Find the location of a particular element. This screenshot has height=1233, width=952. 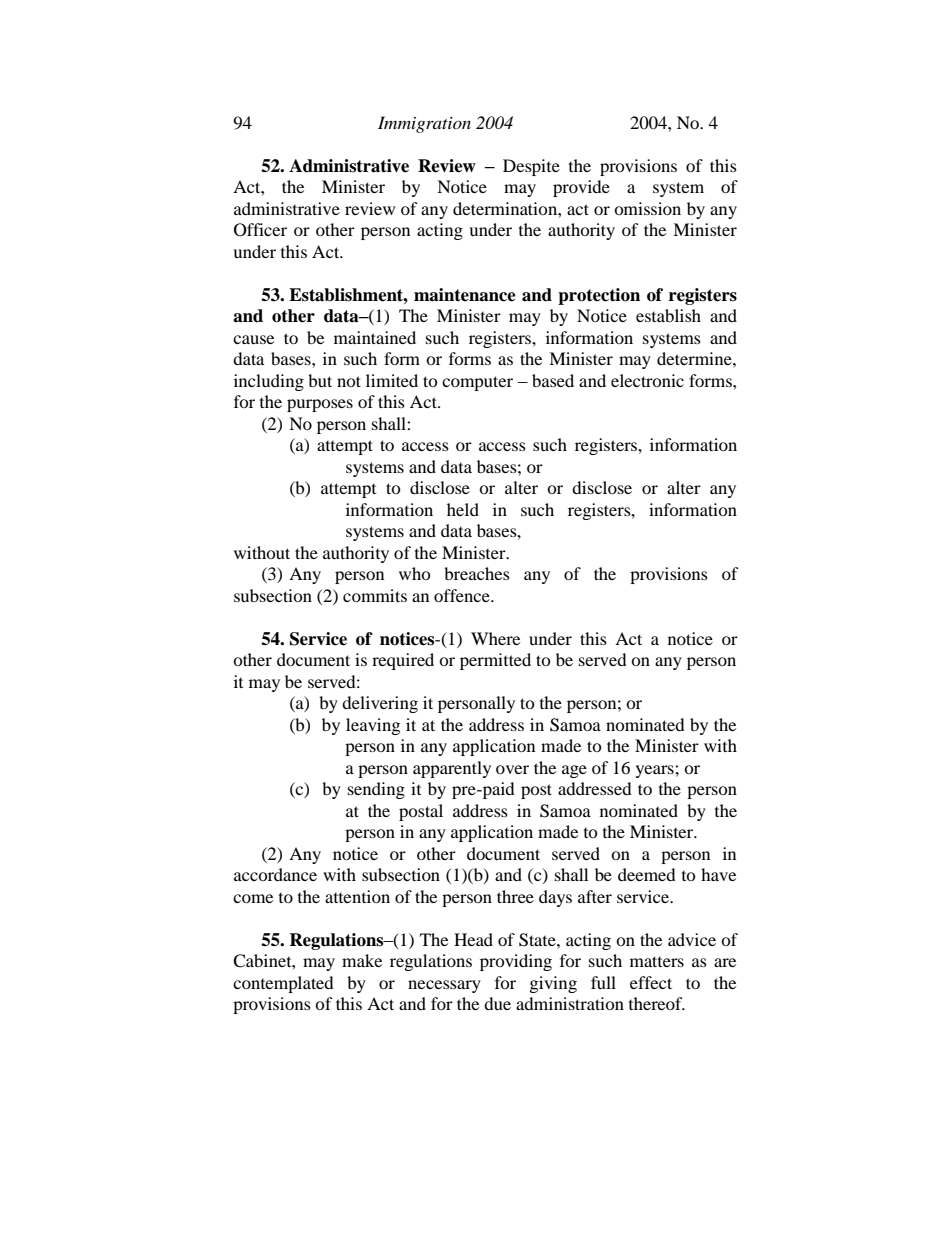

sending is located at coordinates (376, 790).
